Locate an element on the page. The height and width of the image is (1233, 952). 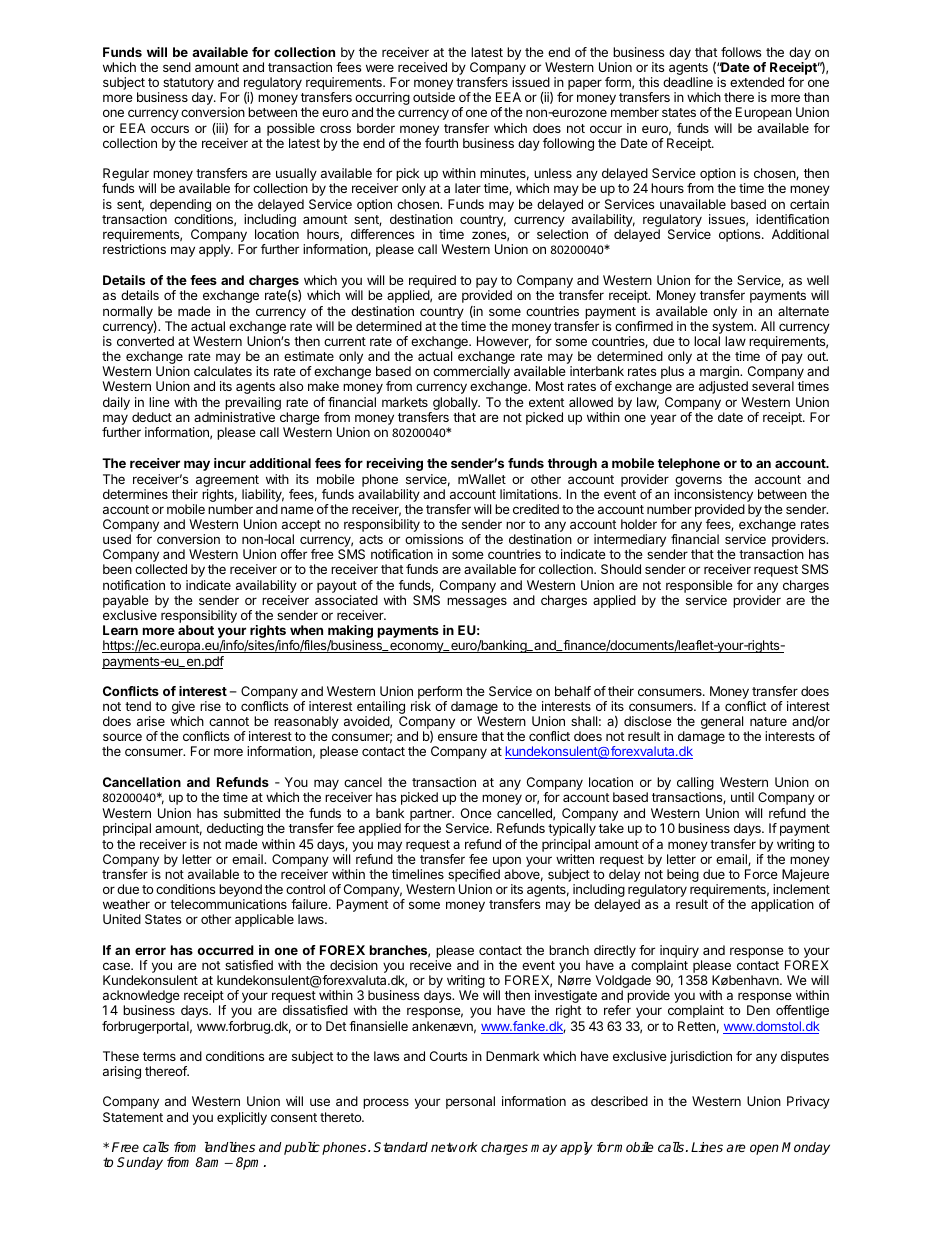
statutory is located at coordinates (188, 85).
